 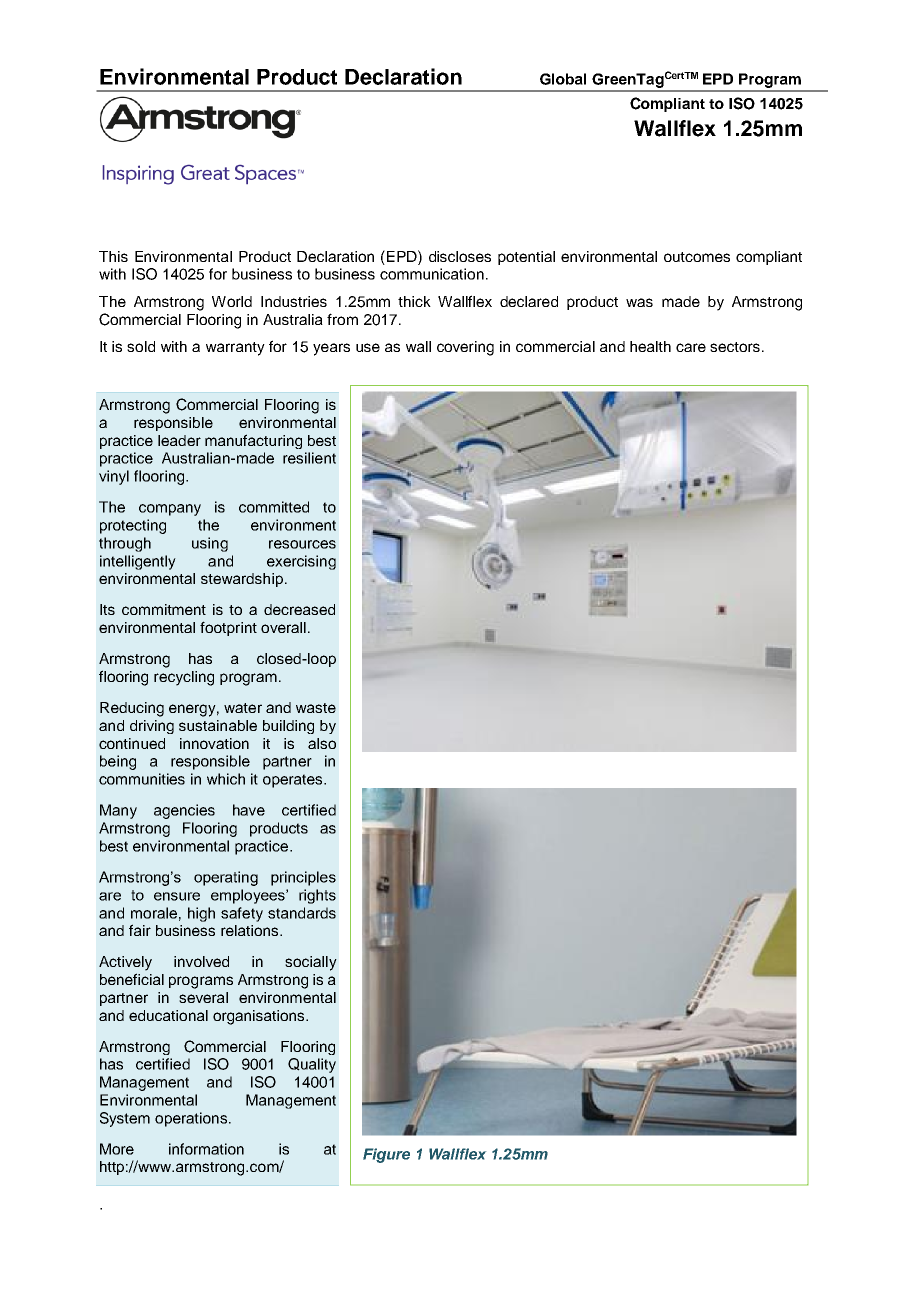 What do you see at coordinates (303, 878) in the page?
I see `principles` at bounding box center [303, 878].
